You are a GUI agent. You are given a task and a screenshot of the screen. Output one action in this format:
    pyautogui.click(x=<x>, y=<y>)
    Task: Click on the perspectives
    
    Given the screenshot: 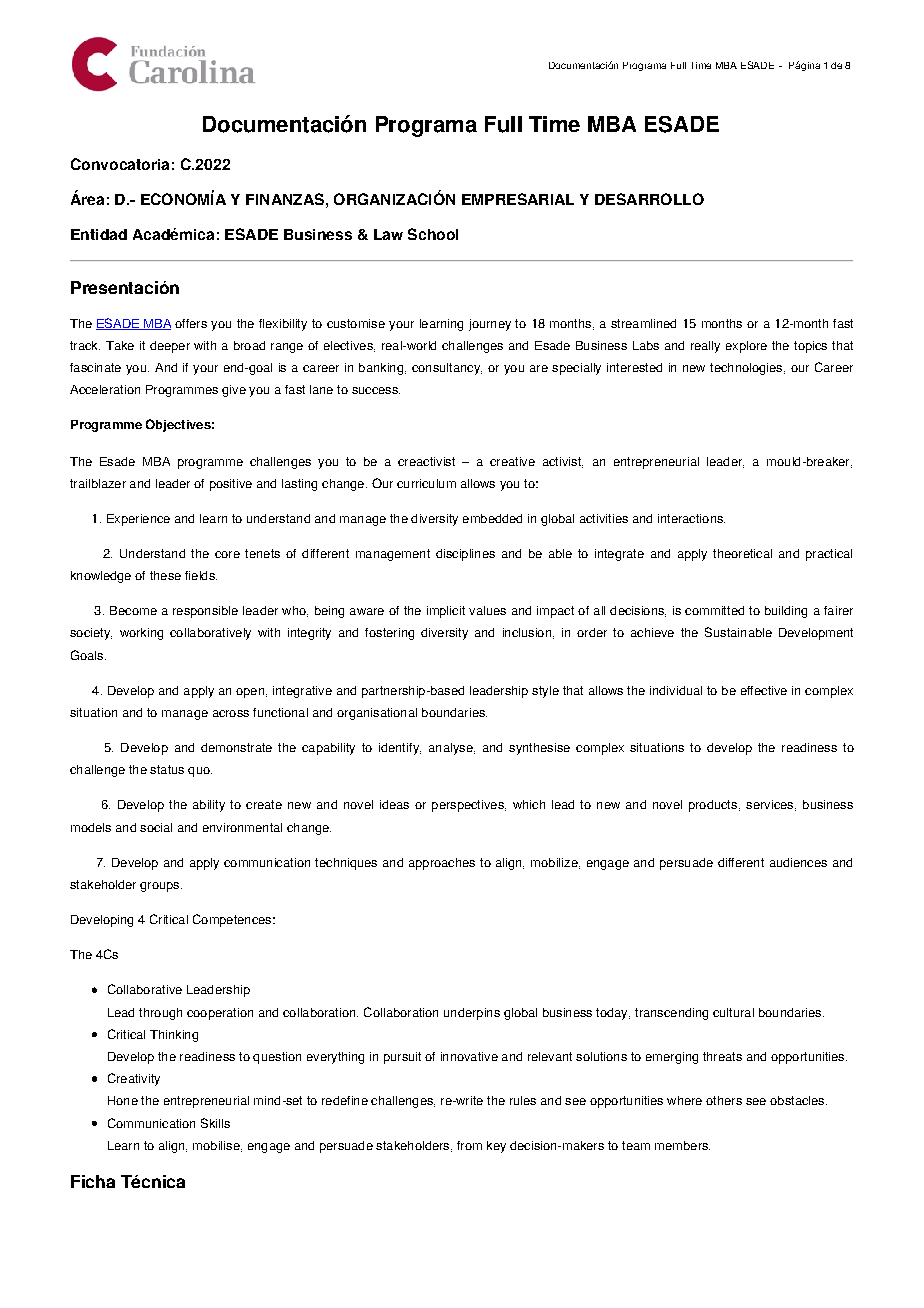 What is the action you would take?
    pyautogui.click(x=469, y=806)
